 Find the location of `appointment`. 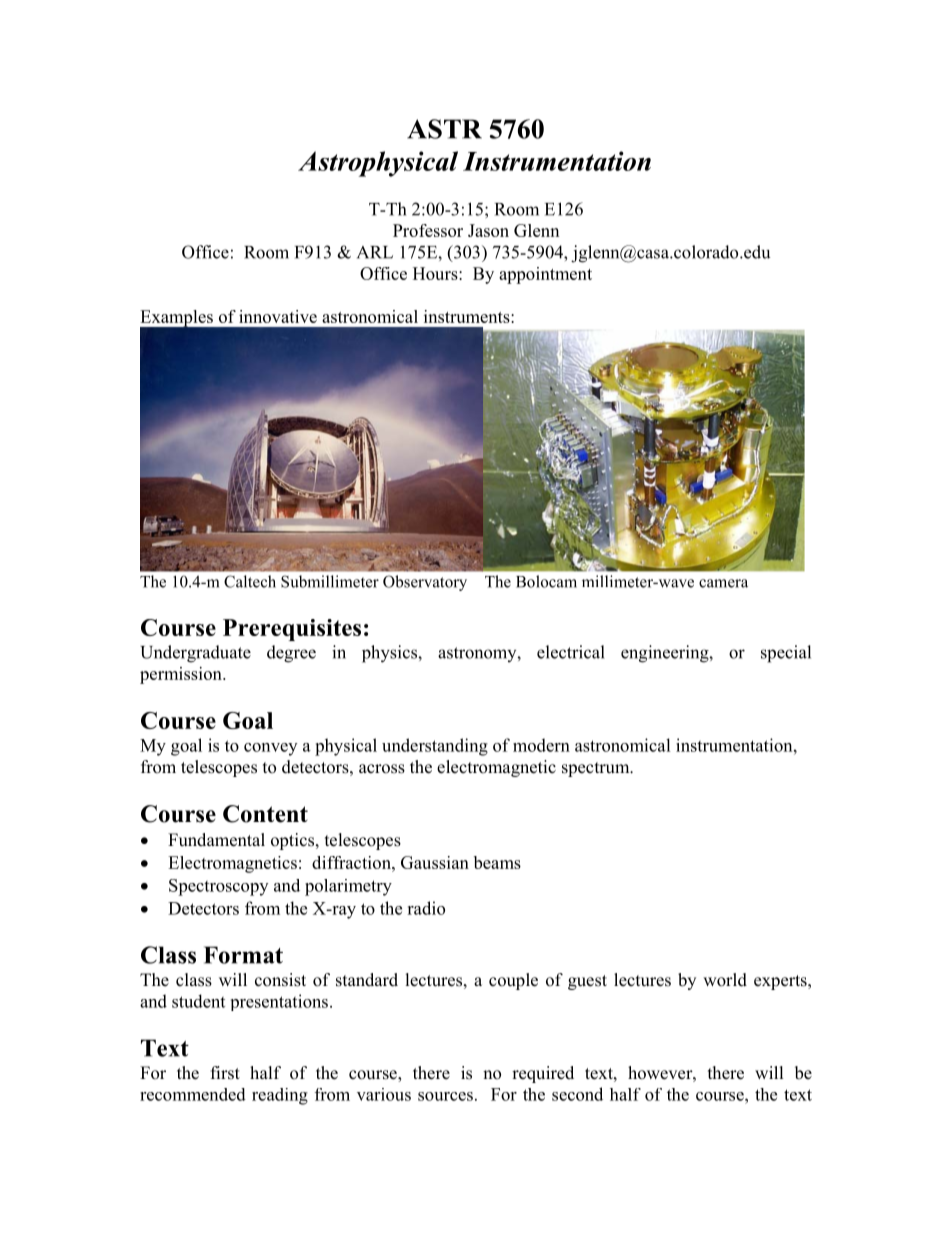

appointment is located at coordinates (545, 275).
